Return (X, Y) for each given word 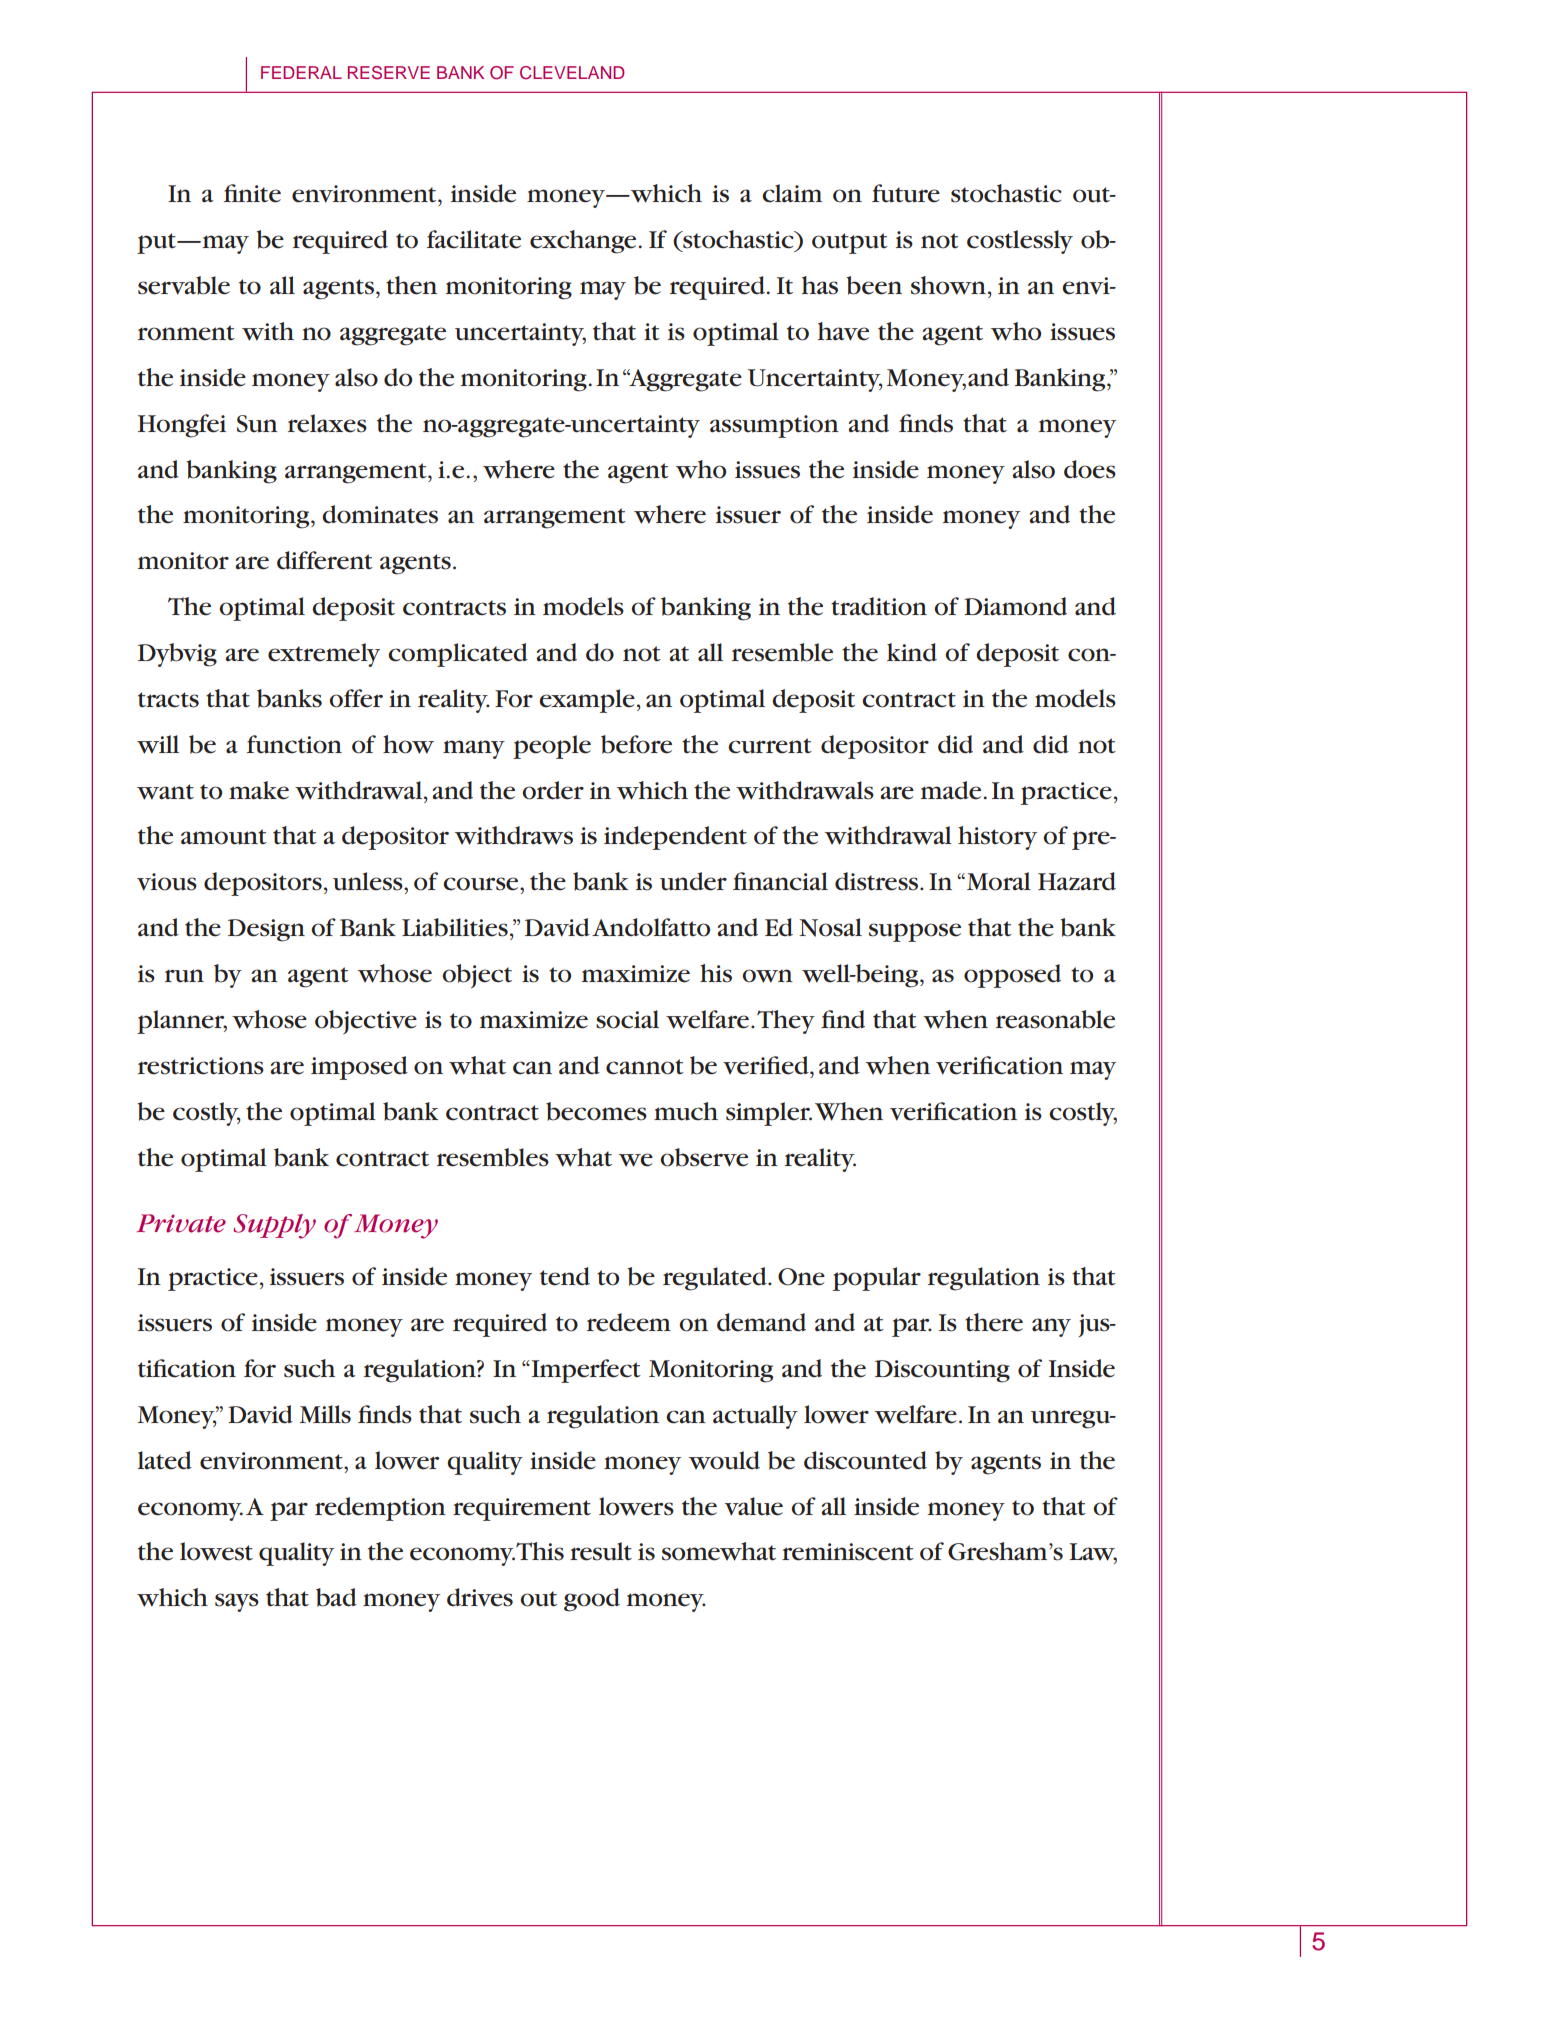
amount (224, 837)
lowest (216, 1551)
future (906, 193)
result (601, 1551)
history (997, 838)
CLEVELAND (572, 73)
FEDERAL (301, 72)
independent (675, 838)
